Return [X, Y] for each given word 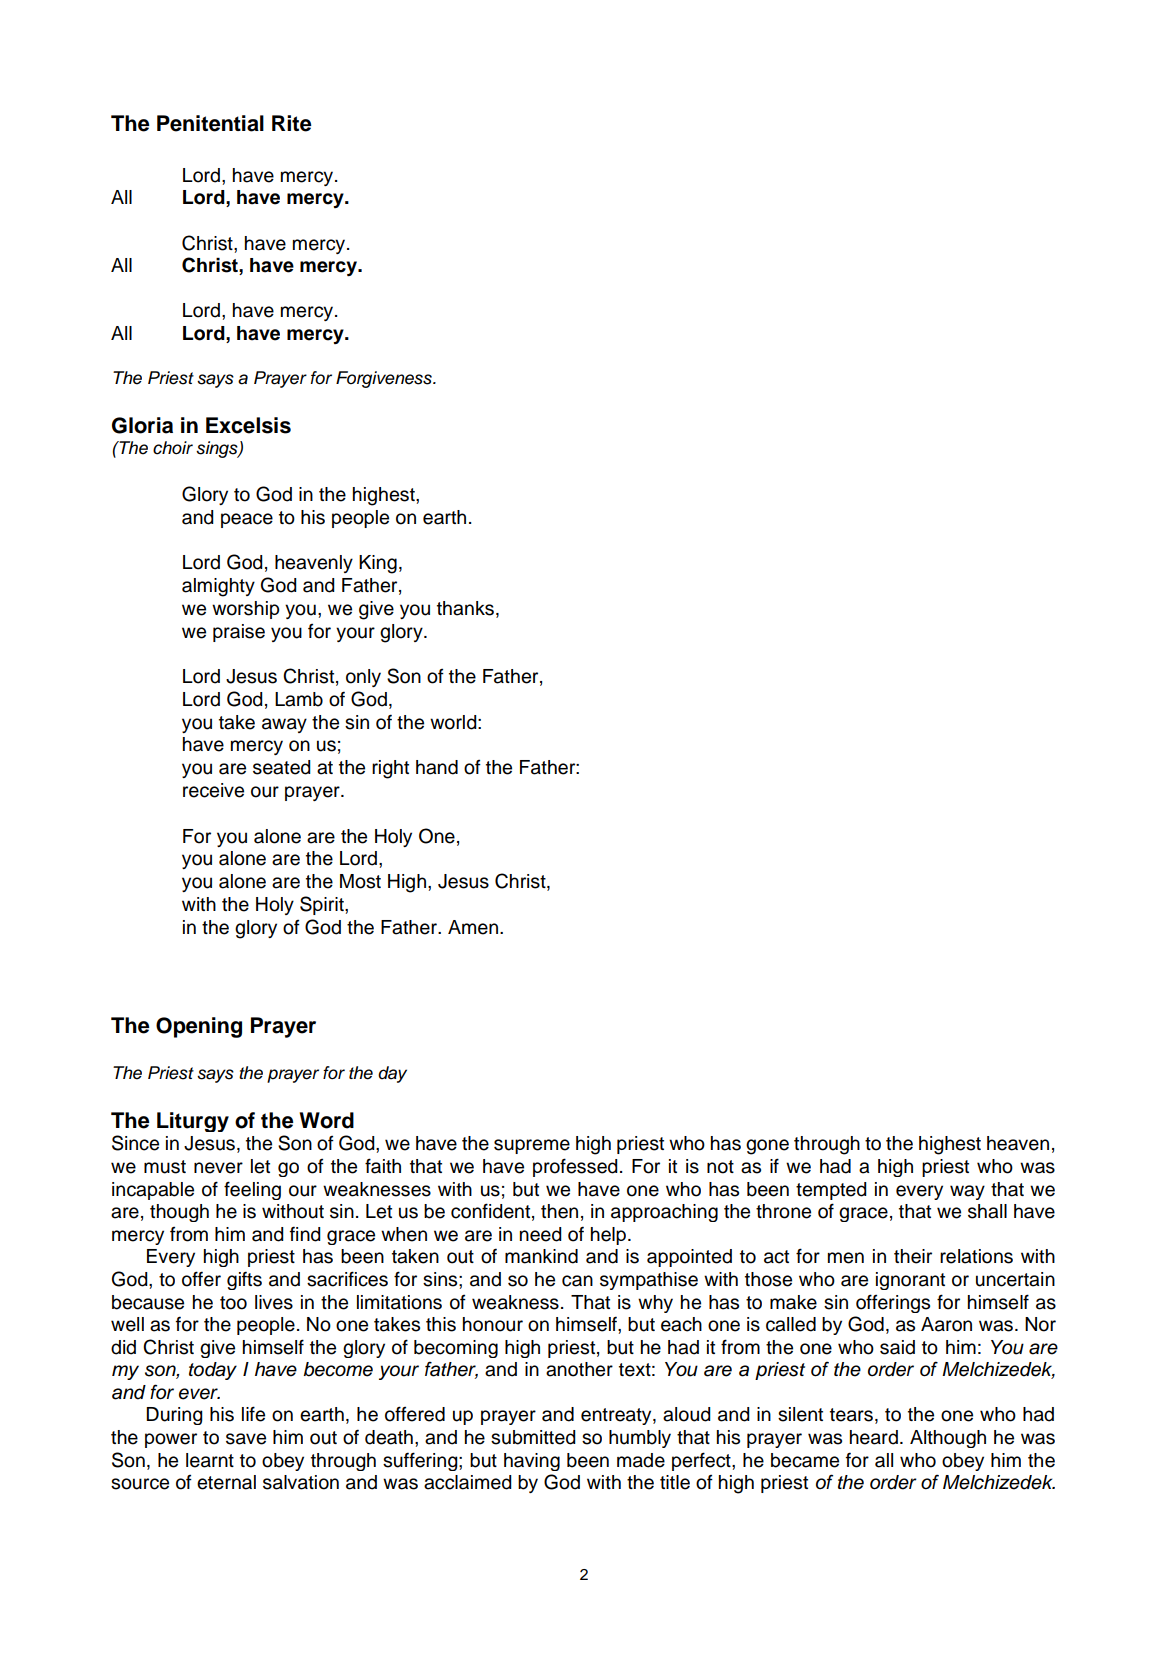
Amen [474, 927]
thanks [465, 608]
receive [213, 790]
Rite [292, 123]
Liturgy [193, 1122]
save [246, 1439]
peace [247, 520]
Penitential [210, 123]
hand [437, 767]
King [378, 564]
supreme [532, 1146]
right [390, 769]
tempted [831, 1191]
